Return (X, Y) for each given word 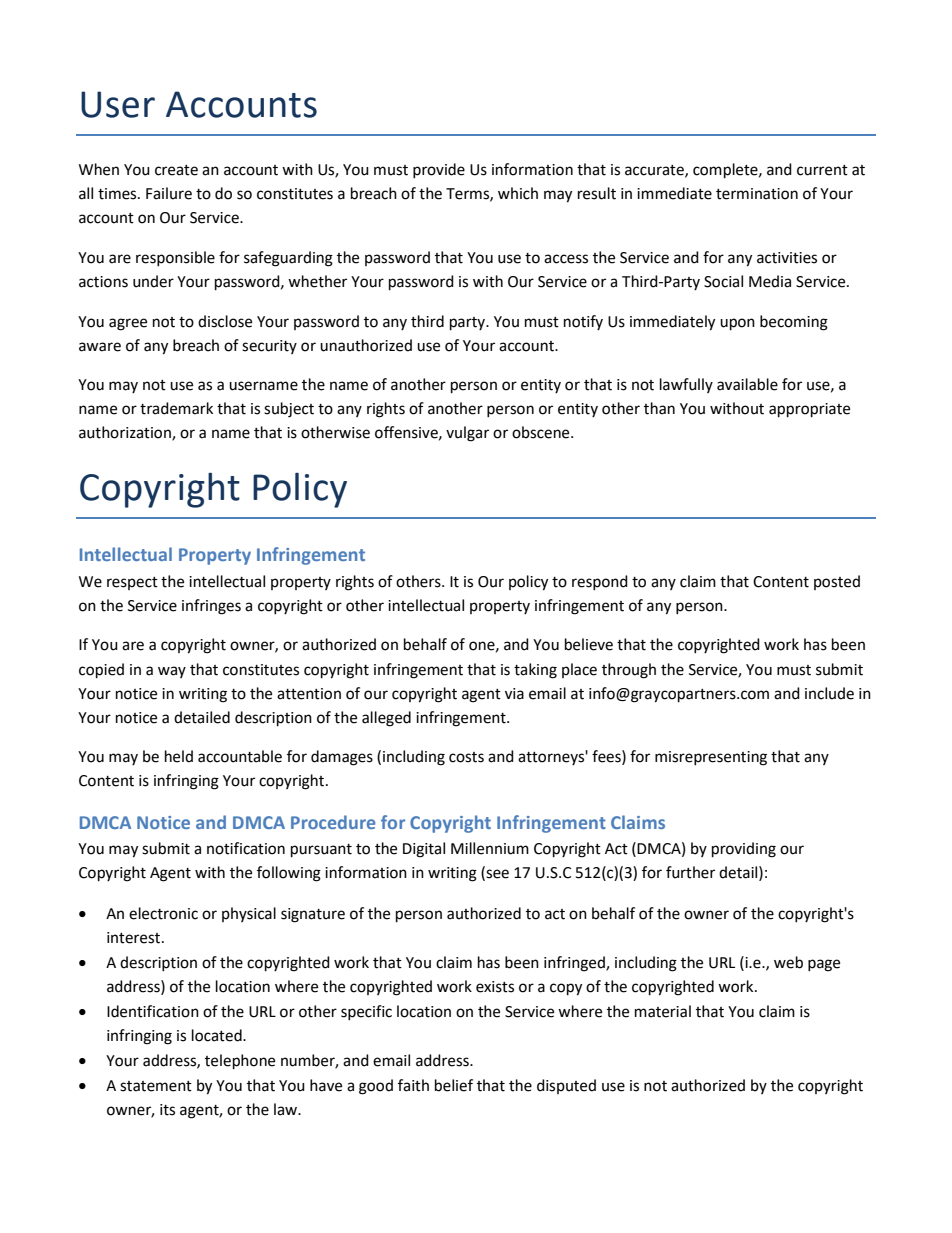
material (663, 1011)
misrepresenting (711, 758)
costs (466, 757)
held (179, 756)
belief (454, 1085)
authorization (126, 433)
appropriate (809, 410)
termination (757, 194)
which (518, 193)
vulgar (467, 434)
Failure (169, 193)
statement (156, 1086)
